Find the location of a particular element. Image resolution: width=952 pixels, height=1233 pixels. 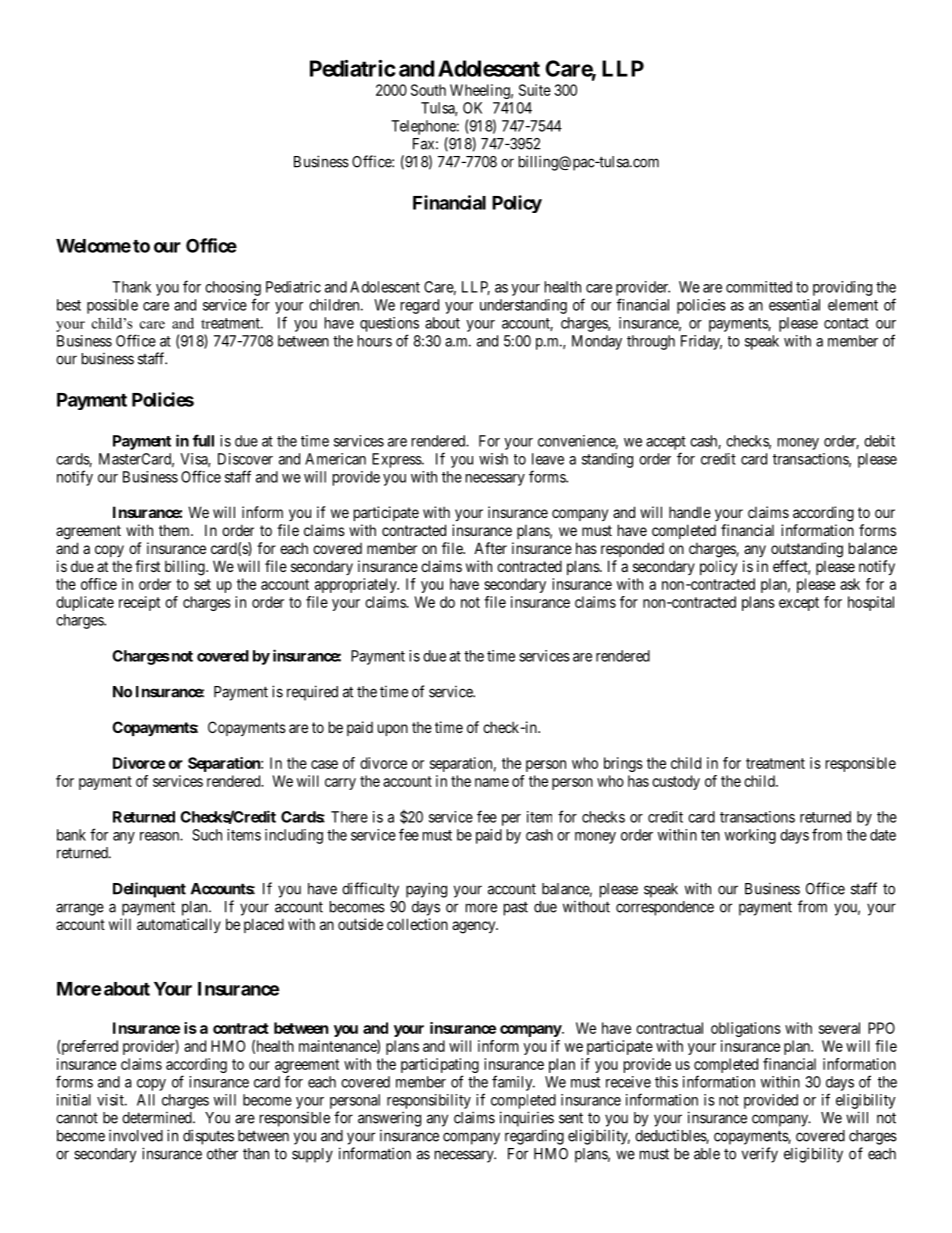

determined is located at coordinates (158, 1118).
